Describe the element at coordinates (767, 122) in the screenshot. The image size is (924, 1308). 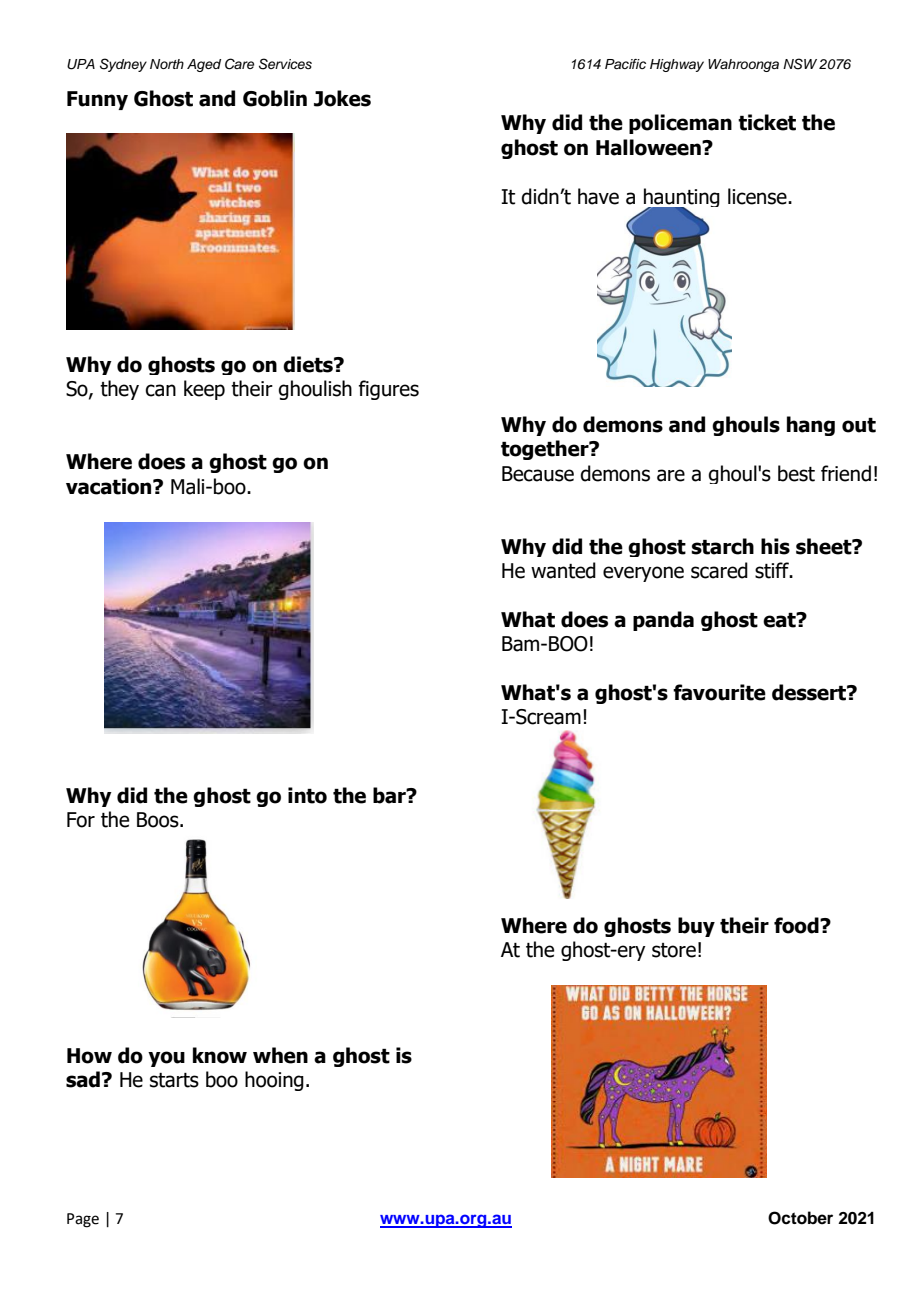
I see `ticket` at that location.
